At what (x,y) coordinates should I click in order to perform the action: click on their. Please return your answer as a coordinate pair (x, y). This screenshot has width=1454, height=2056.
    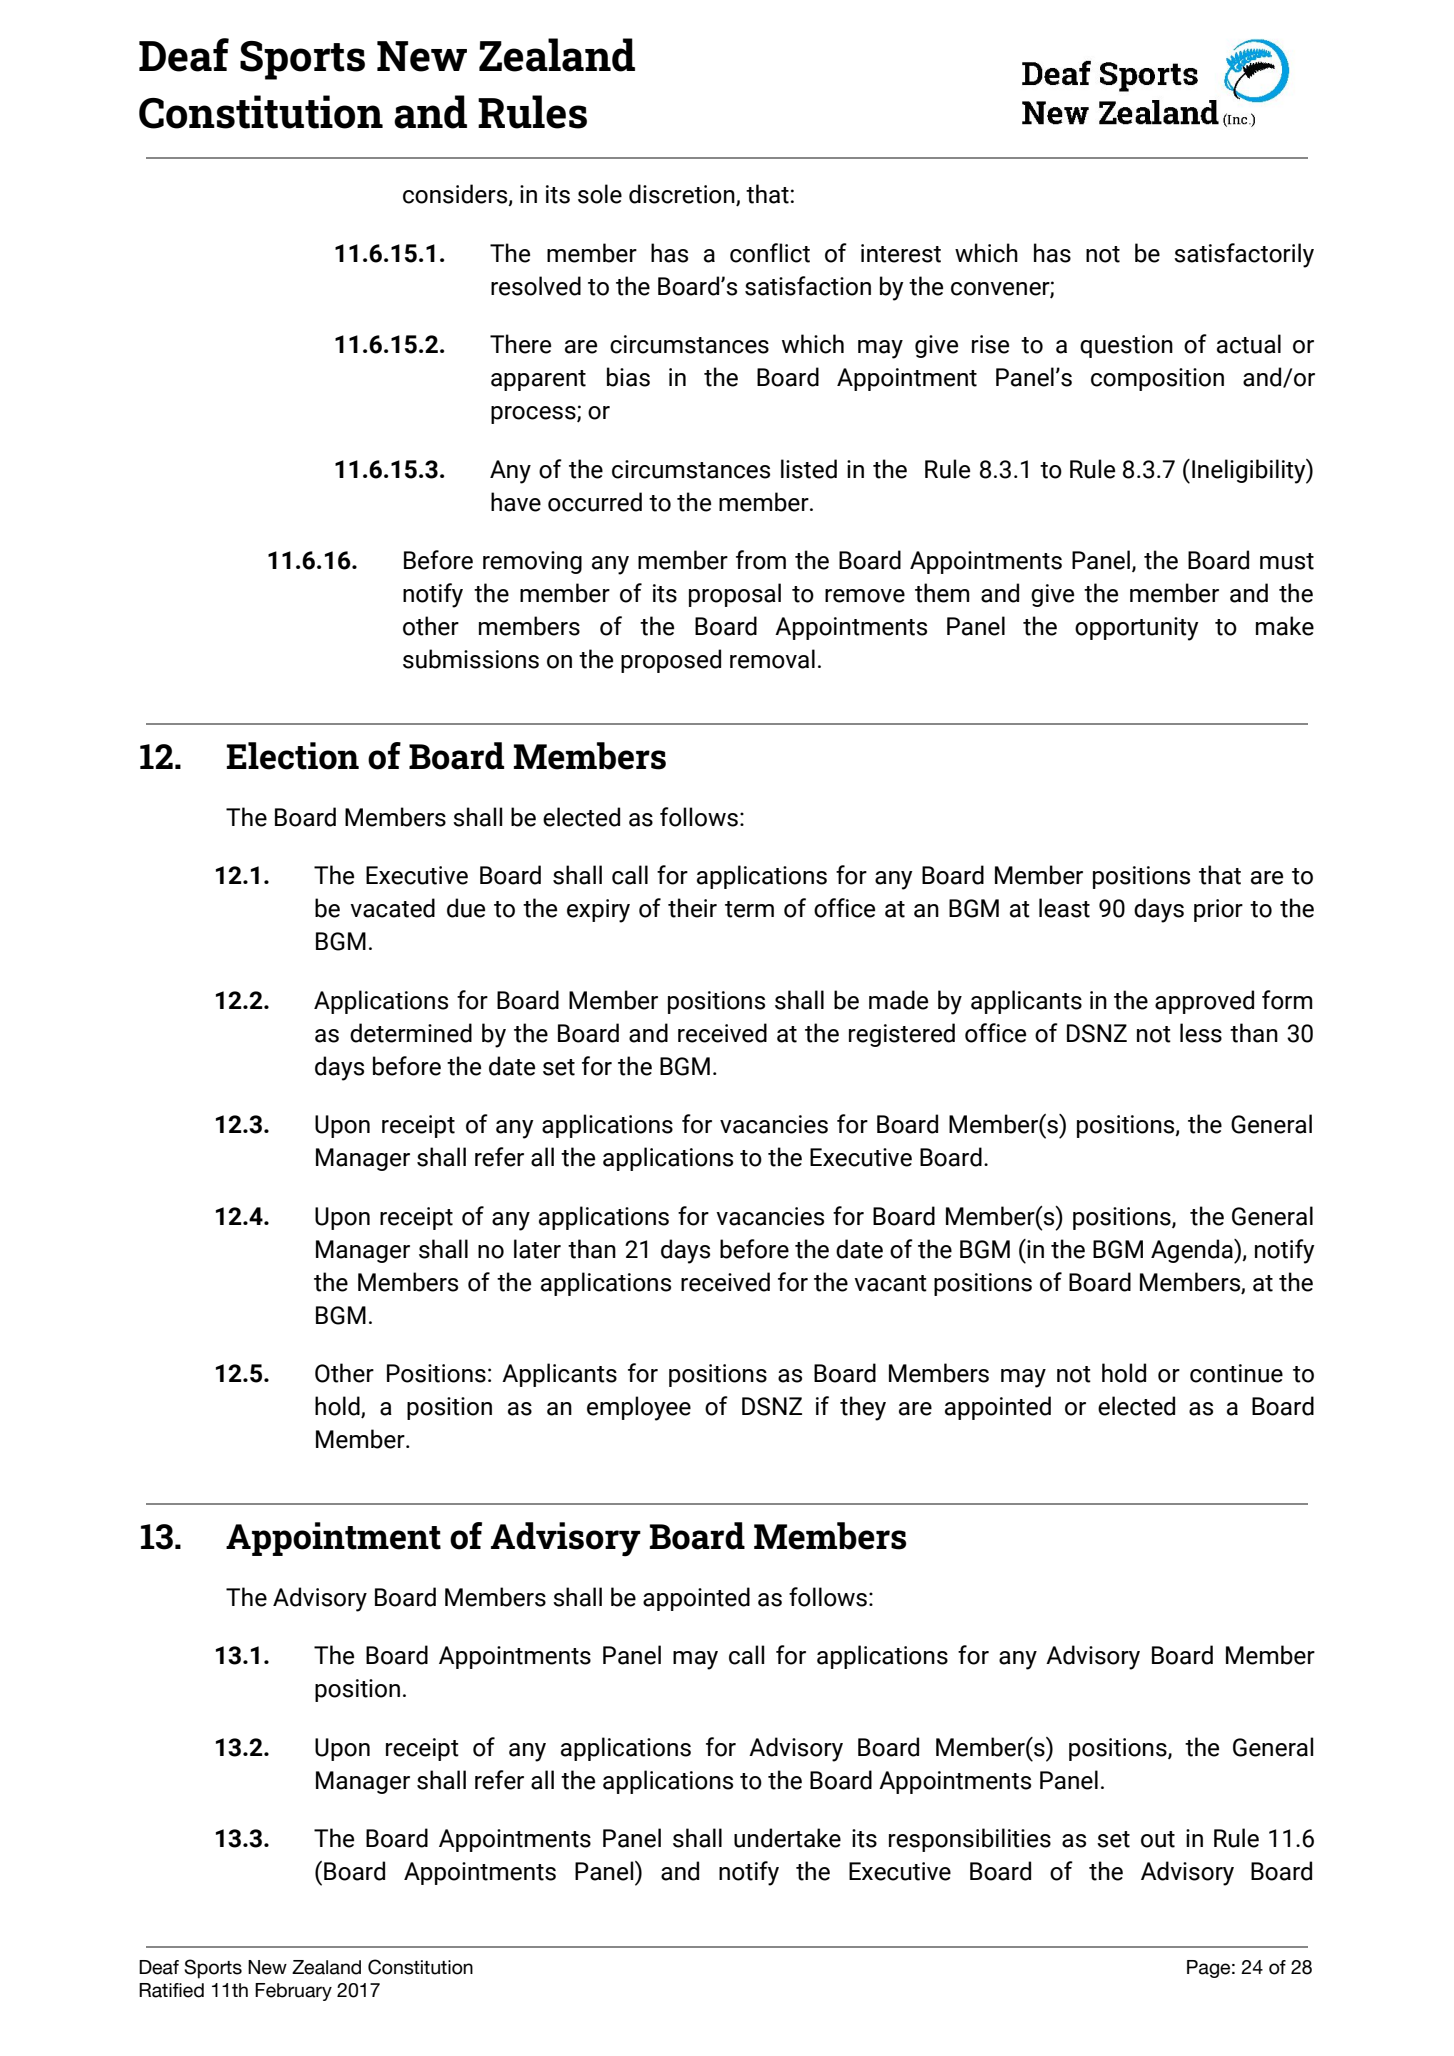
    Looking at the image, I should click on (692, 908).
